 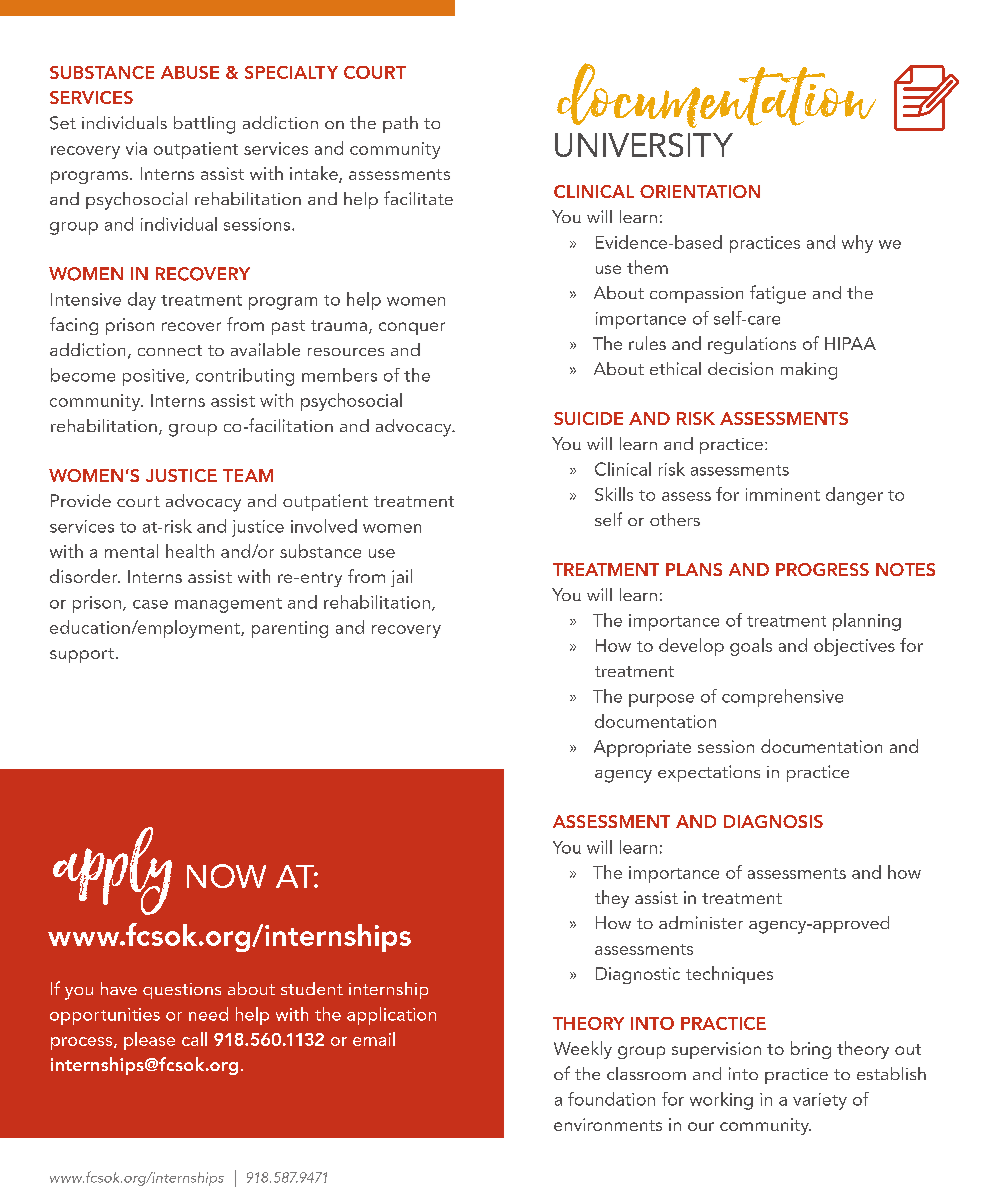 I want to click on UNIVERSITY, so click(x=644, y=145).
